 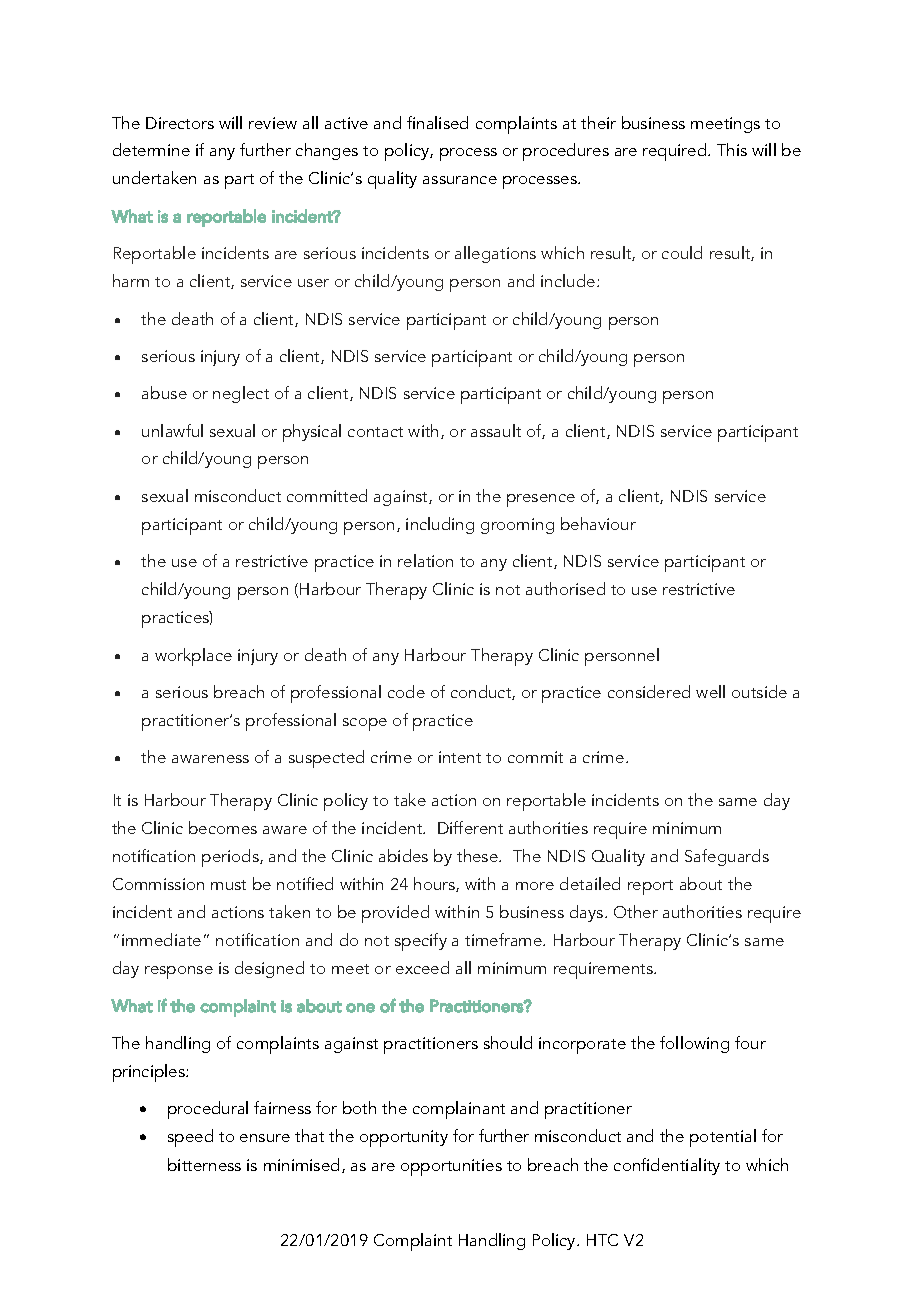 I want to click on assurance, so click(x=460, y=180).
